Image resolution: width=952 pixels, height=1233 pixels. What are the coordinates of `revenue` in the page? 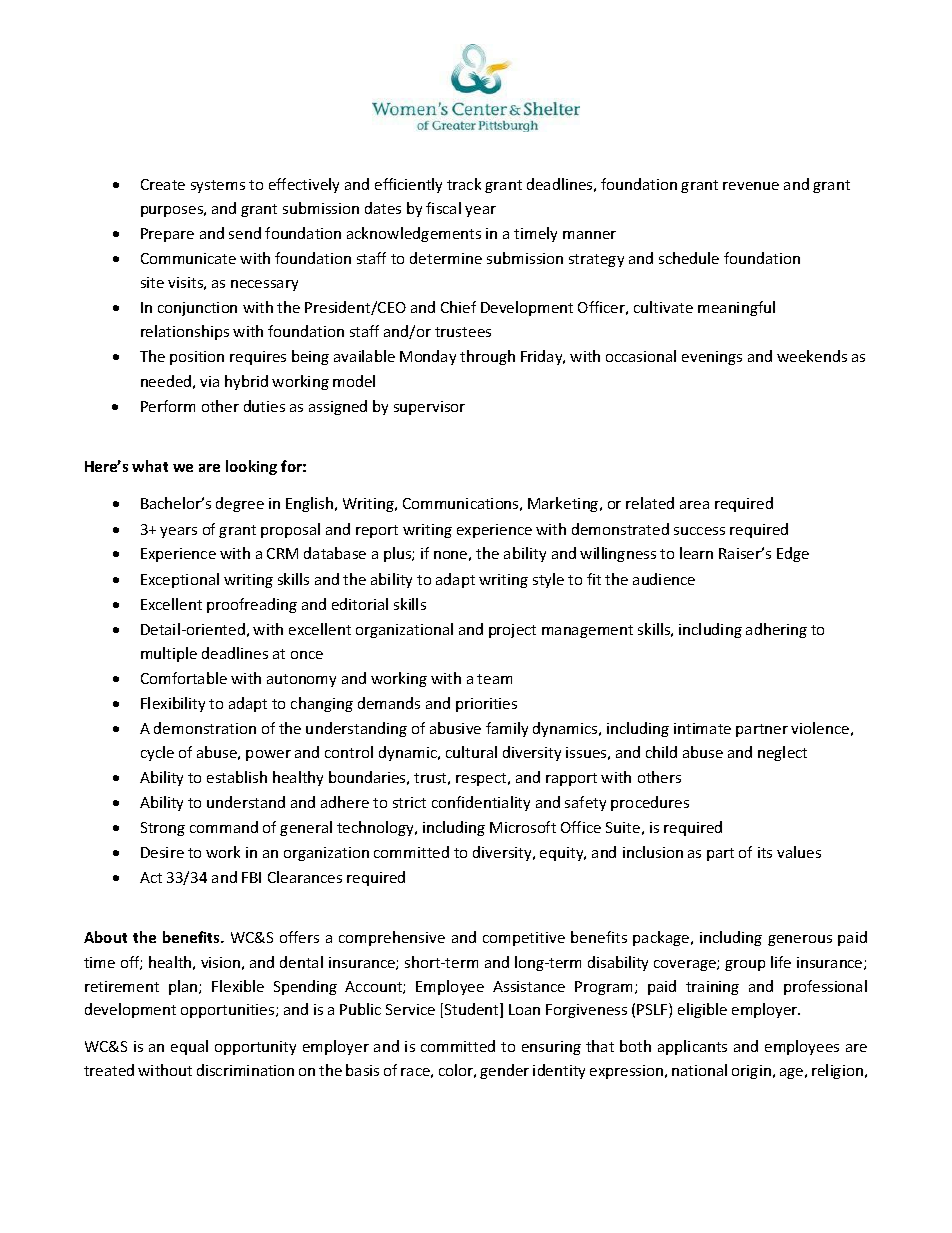 It's located at (751, 186).
